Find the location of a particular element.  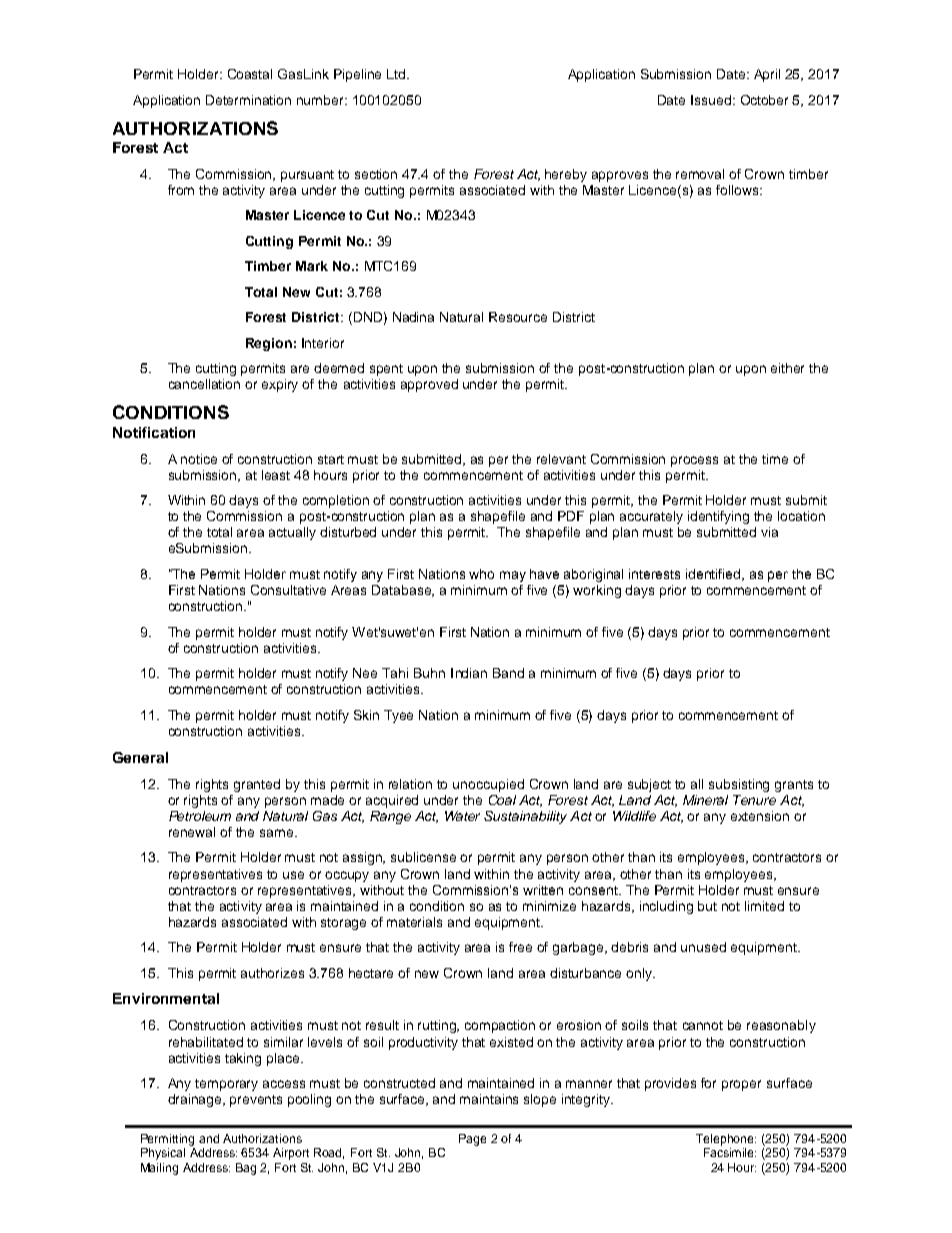

Issued is located at coordinates (712, 100).
